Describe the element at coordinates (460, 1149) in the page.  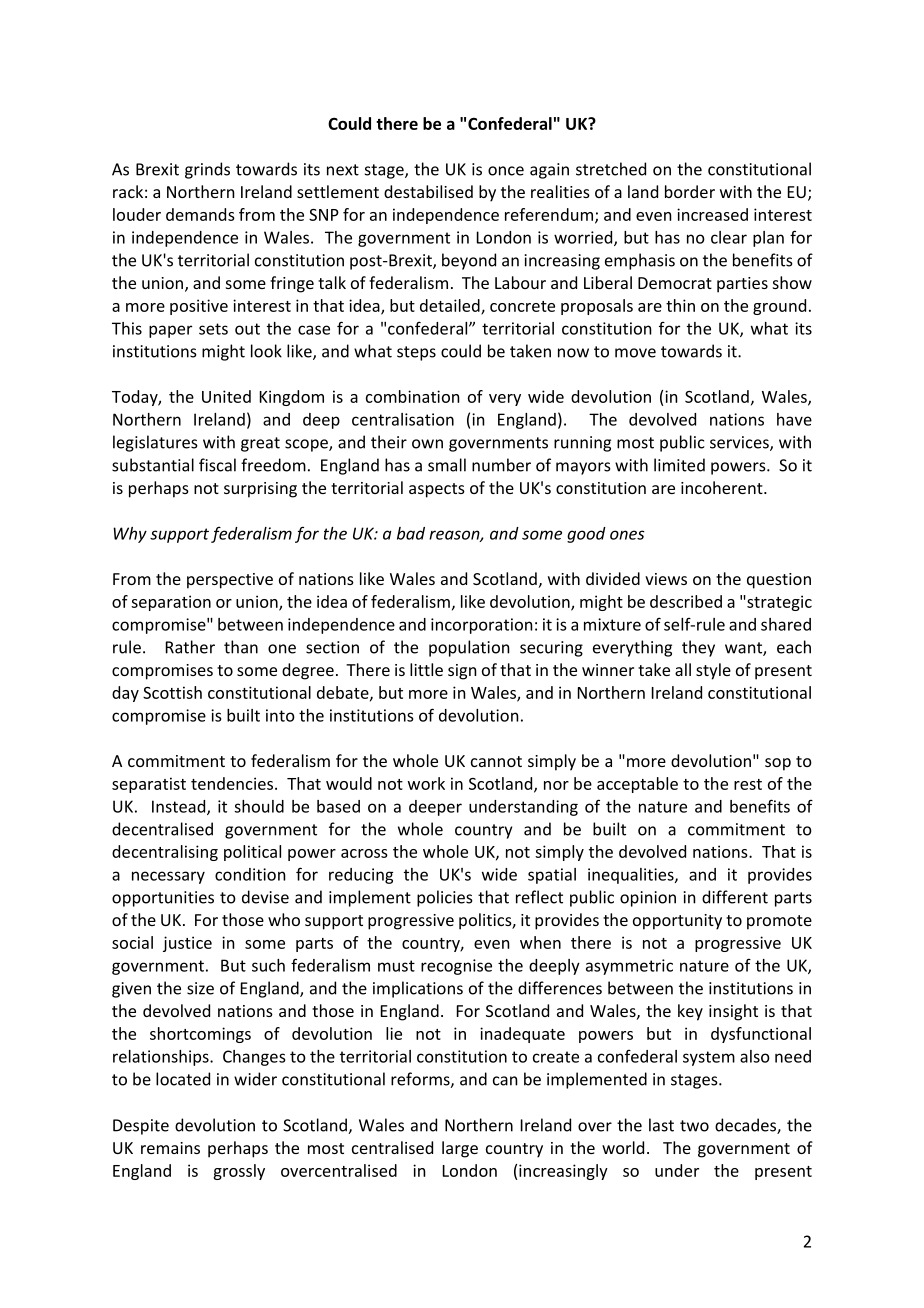
I see `large` at that location.
